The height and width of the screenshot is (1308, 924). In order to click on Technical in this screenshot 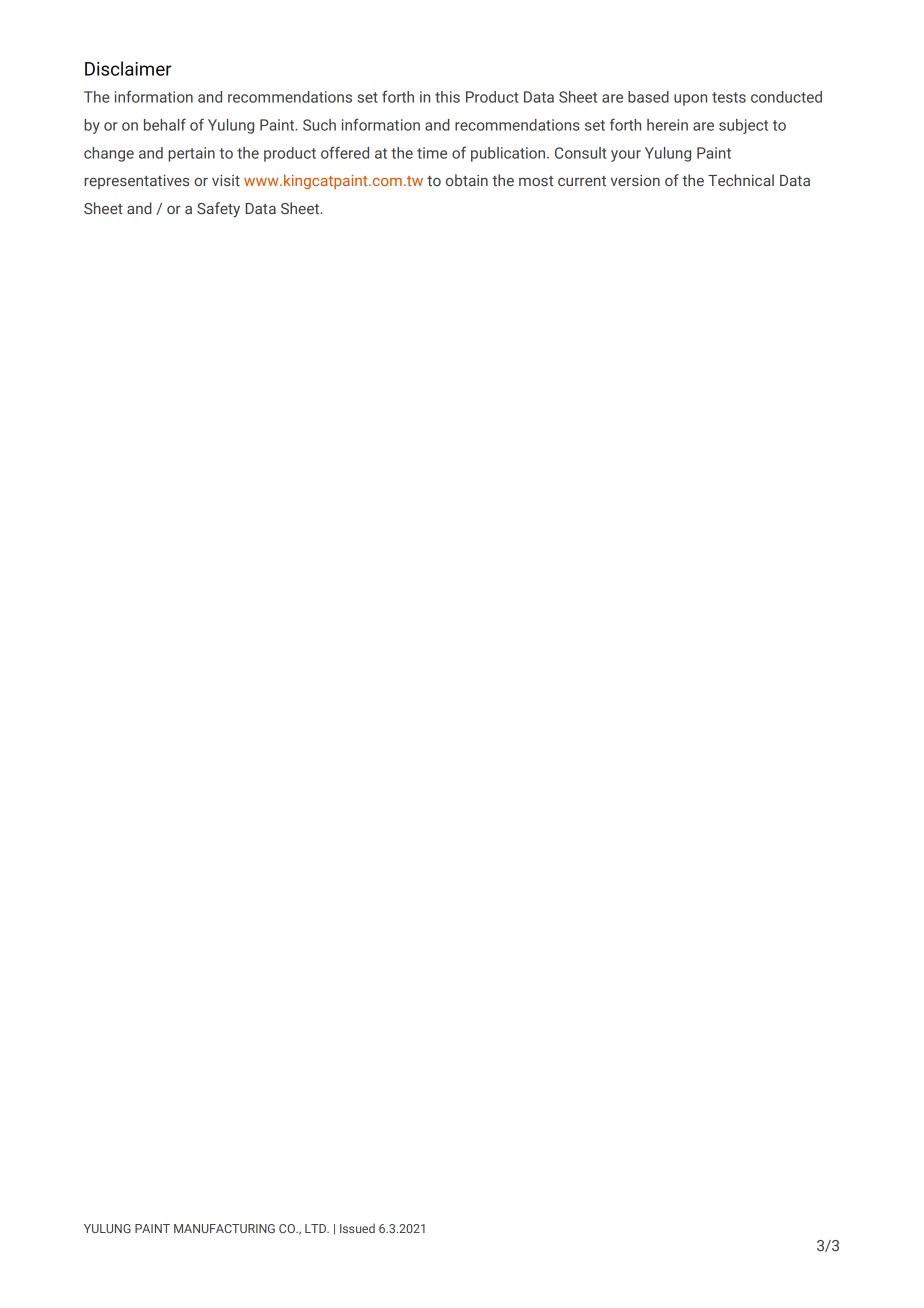, I will do `click(741, 180)`.
